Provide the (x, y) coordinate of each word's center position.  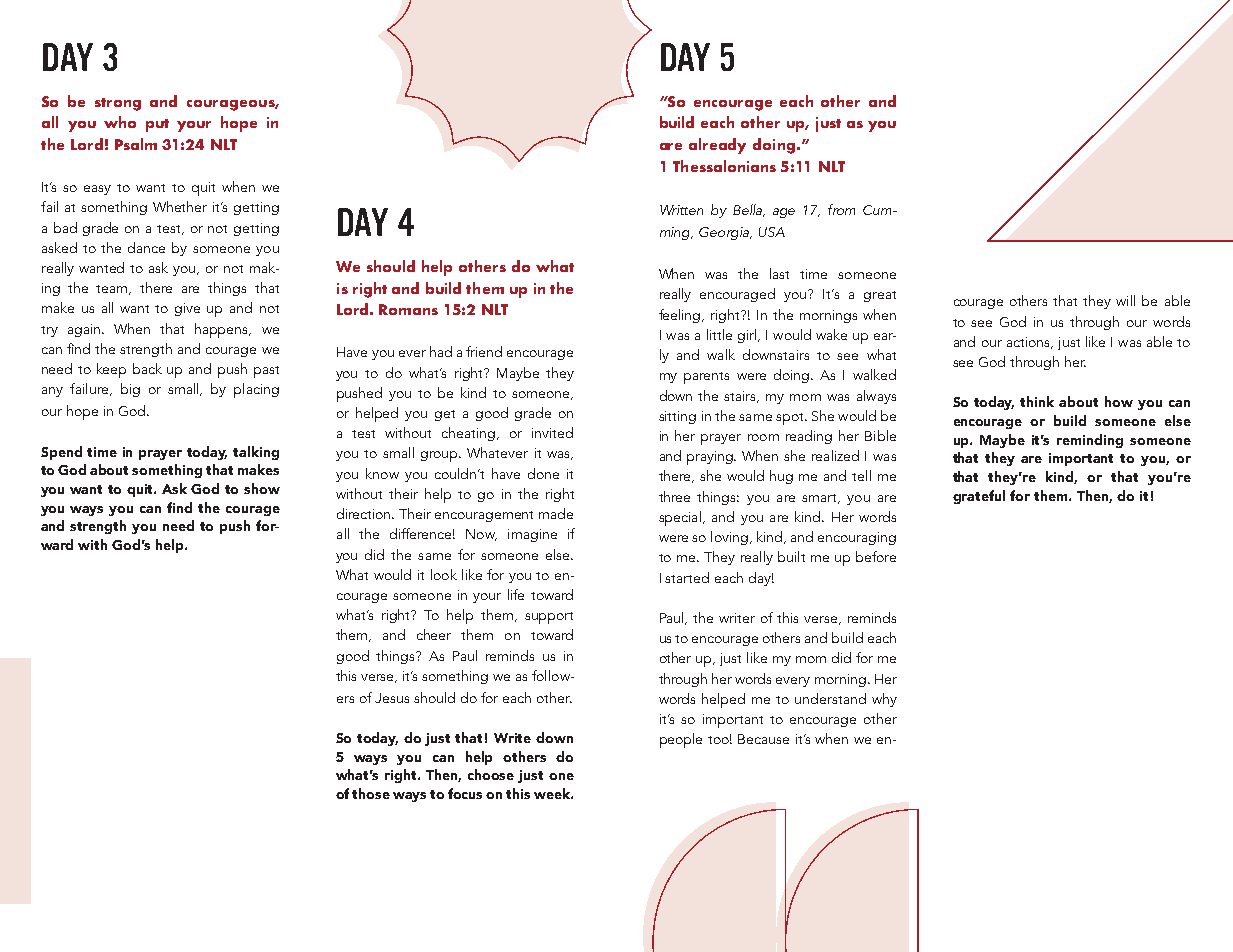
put (157, 125)
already (717, 146)
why (884, 700)
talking (256, 453)
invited (552, 432)
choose (491, 774)
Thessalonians (724, 166)
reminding (1090, 441)
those (371, 793)
